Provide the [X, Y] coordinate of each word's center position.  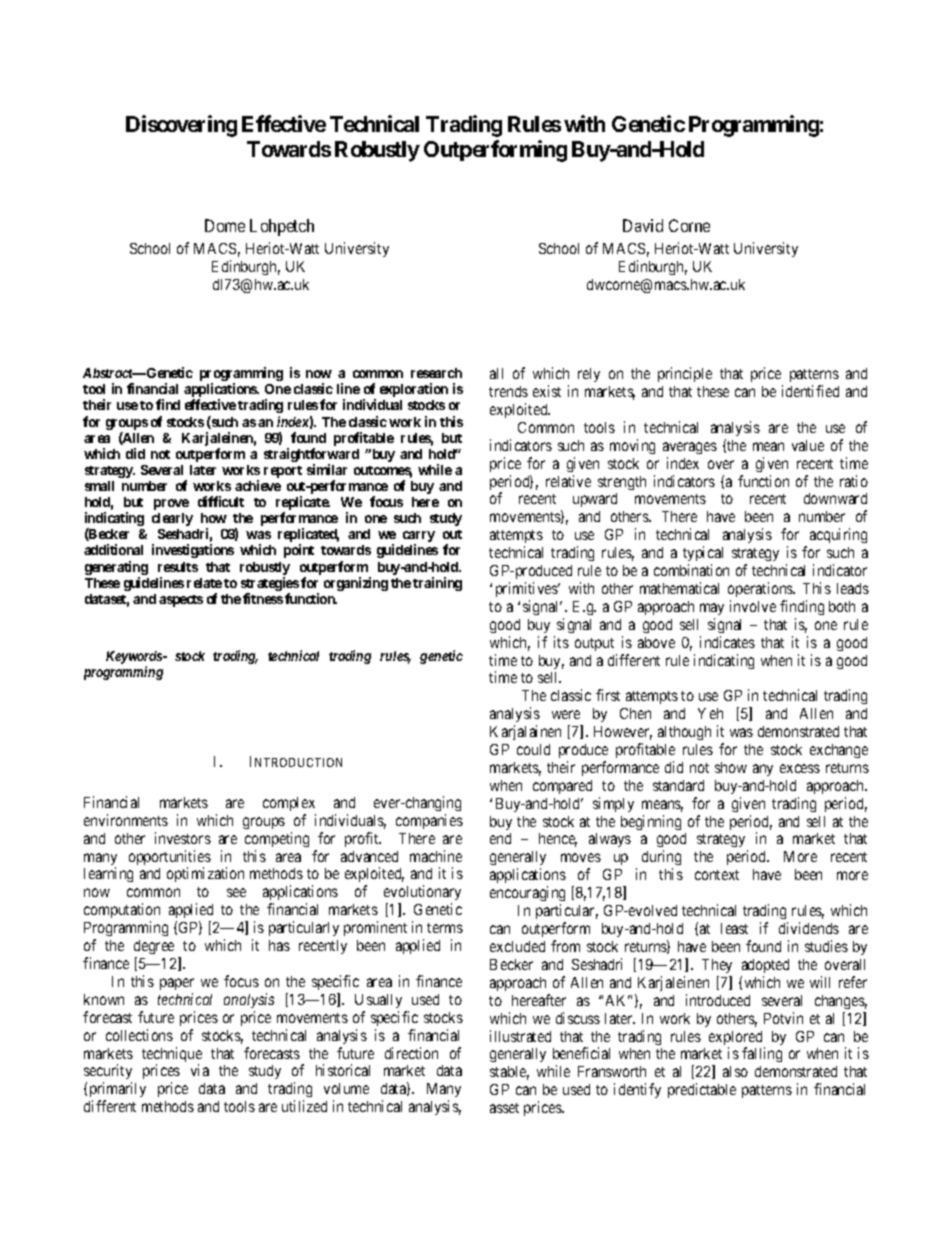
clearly [172, 519]
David [643, 225]
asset [504, 1108]
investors [183, 838]
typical [703, 553]
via [200, 1070]
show [731, 767]
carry [419, 538]
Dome [225, 225]
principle [685, 374]
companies [429, 821]
